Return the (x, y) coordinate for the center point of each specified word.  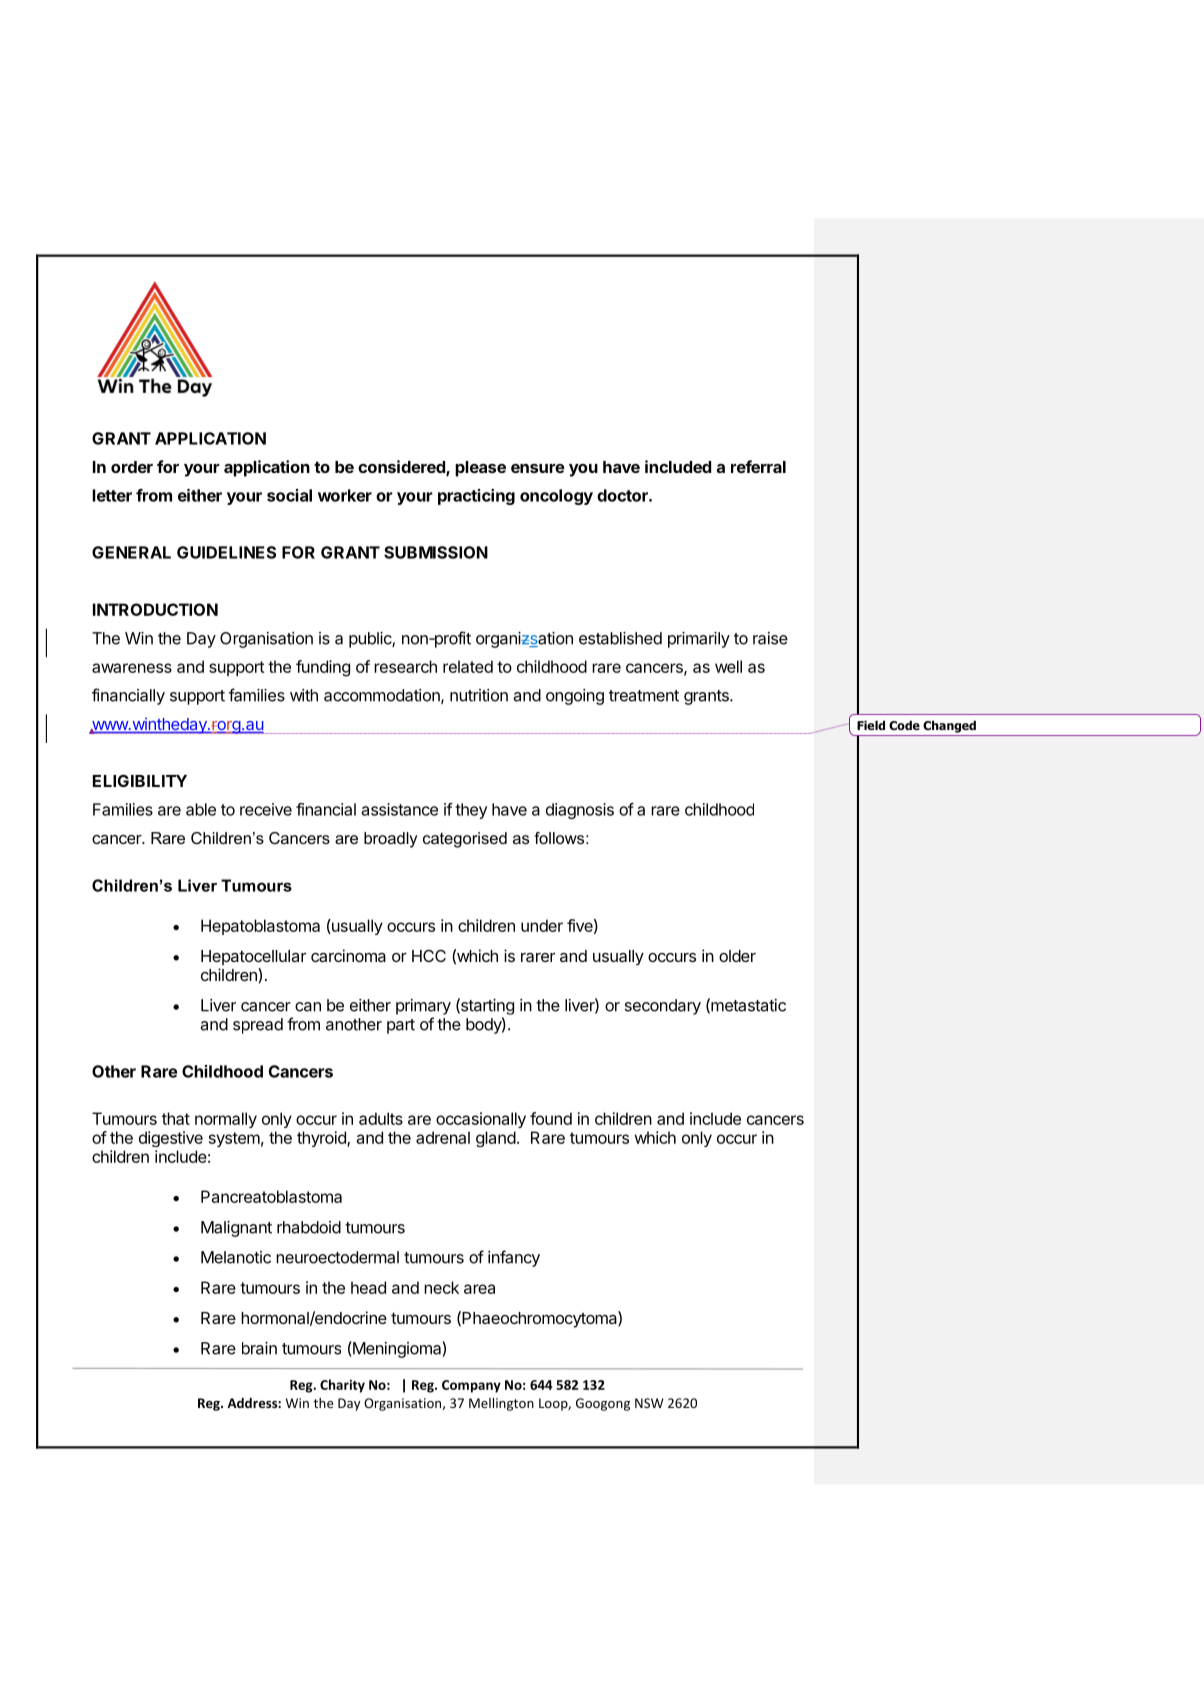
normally (226, 1120)
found (551, 1118)
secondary (663, 1007)
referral (758, 466)
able (201, 809)
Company (471, 1386)
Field (871, 725)
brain (259, 1348)
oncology (556, 497)
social (289, 495)
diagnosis (580, 811)
